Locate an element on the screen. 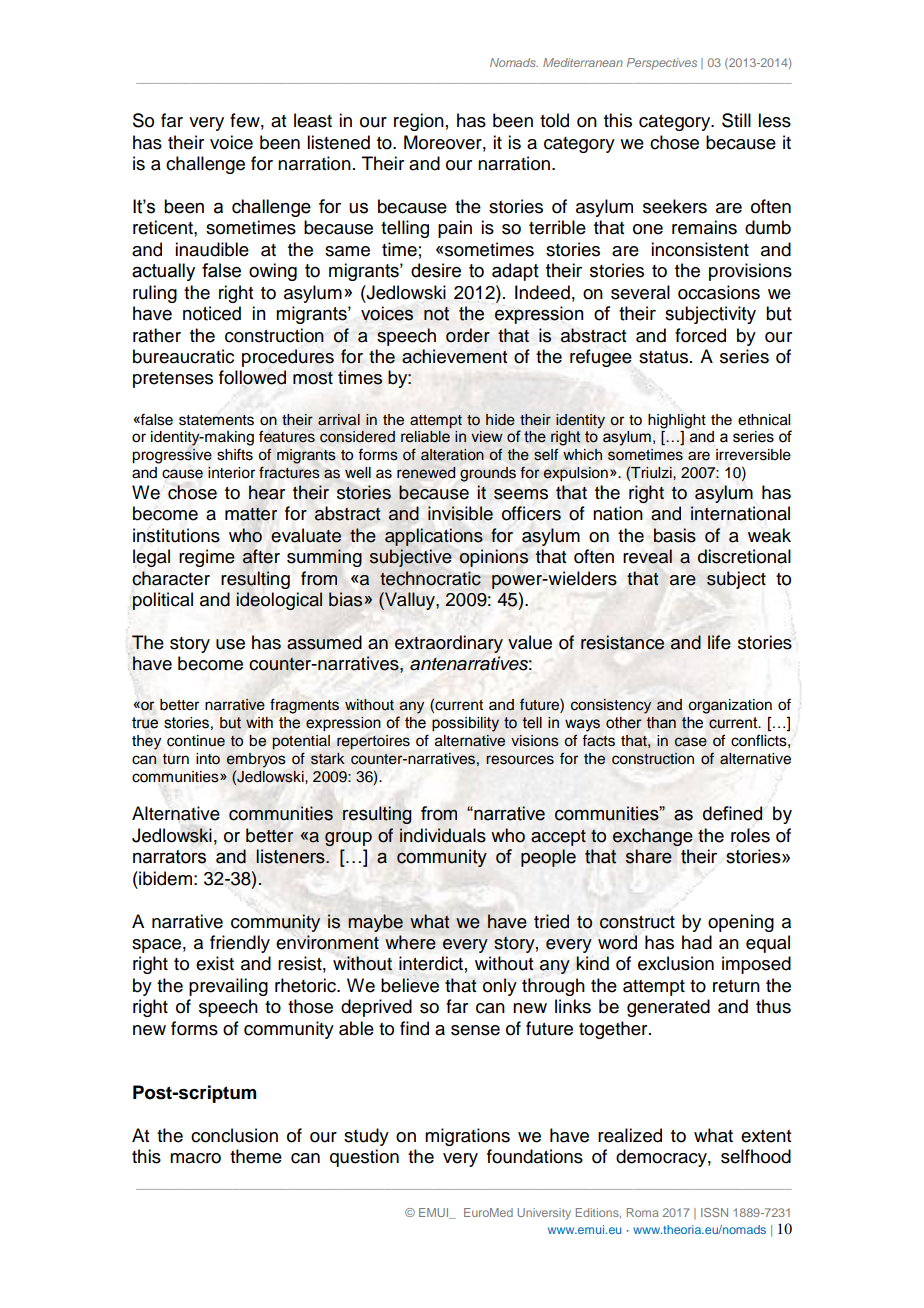 The image size is (924, 1308). migrations is located at coordinates (467, 1137).
